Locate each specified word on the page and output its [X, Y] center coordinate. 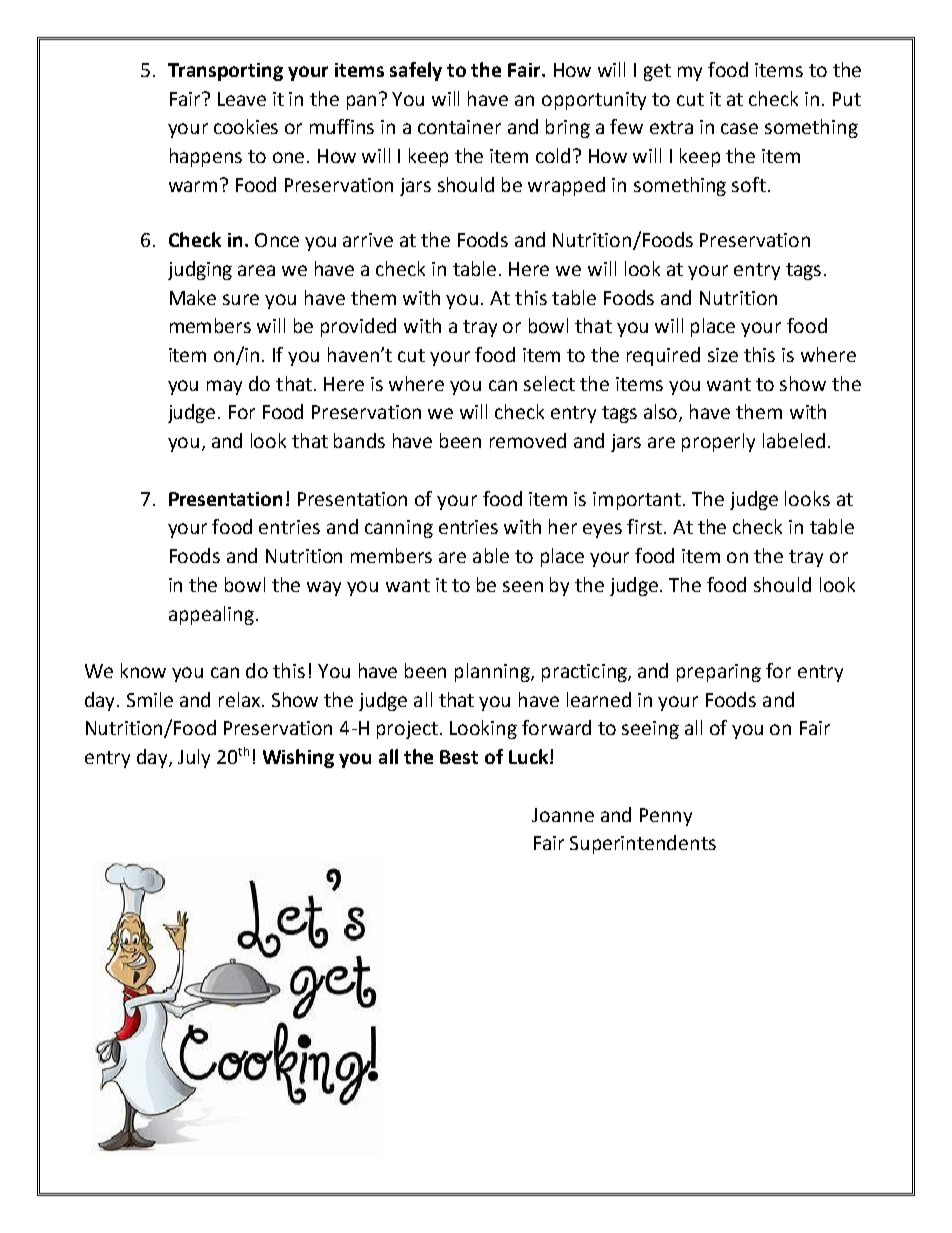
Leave [242, 99]
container [459, 127]
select [549, 383]
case [739, 128]
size [723, 355]
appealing [211, 615]
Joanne [563, 815]
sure [241, 299]
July [194, 758]
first [646, 526]
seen [523, 586]
